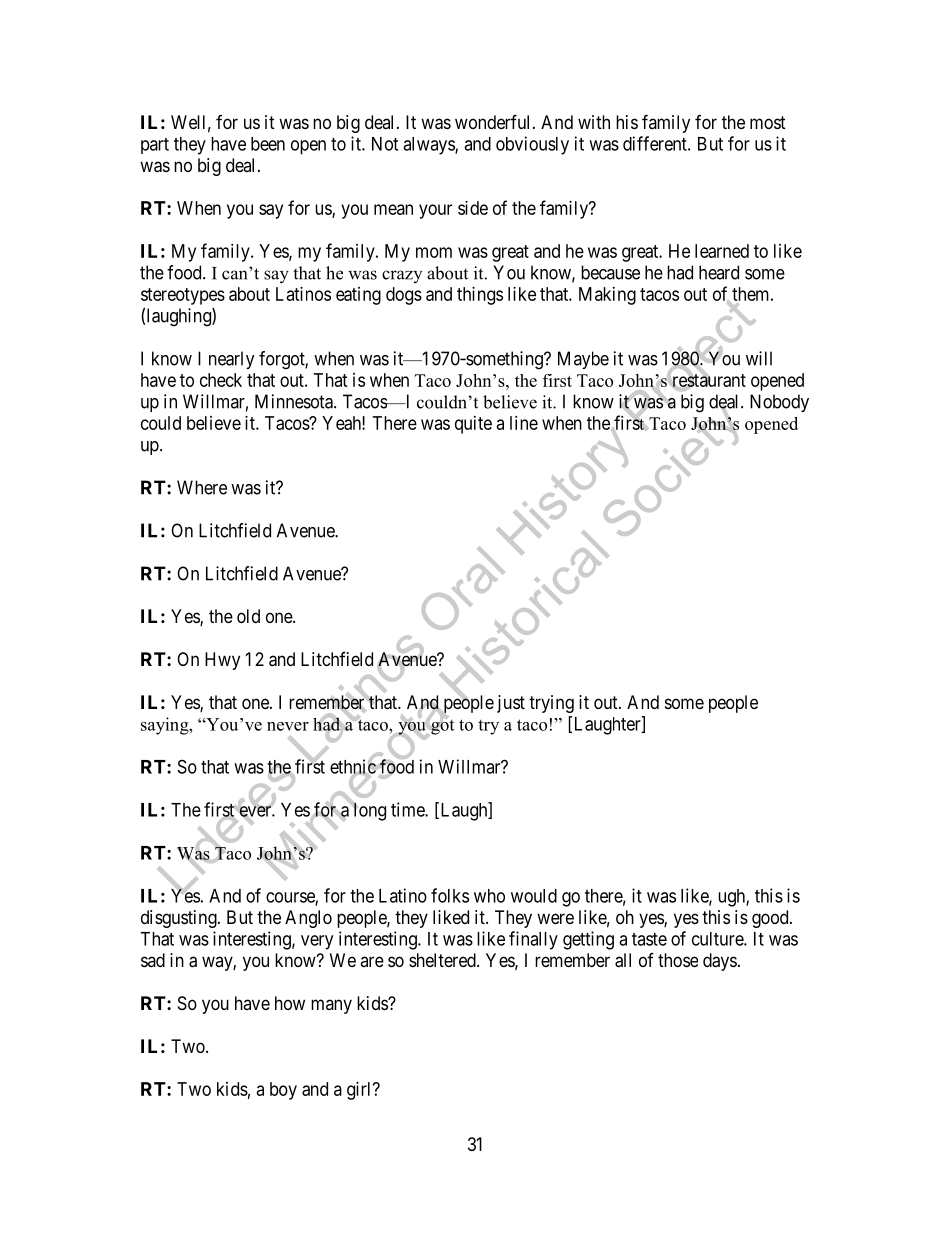  Describe the element at coordinates (473, 425) in the screenshot. I see `quite` at that location.
